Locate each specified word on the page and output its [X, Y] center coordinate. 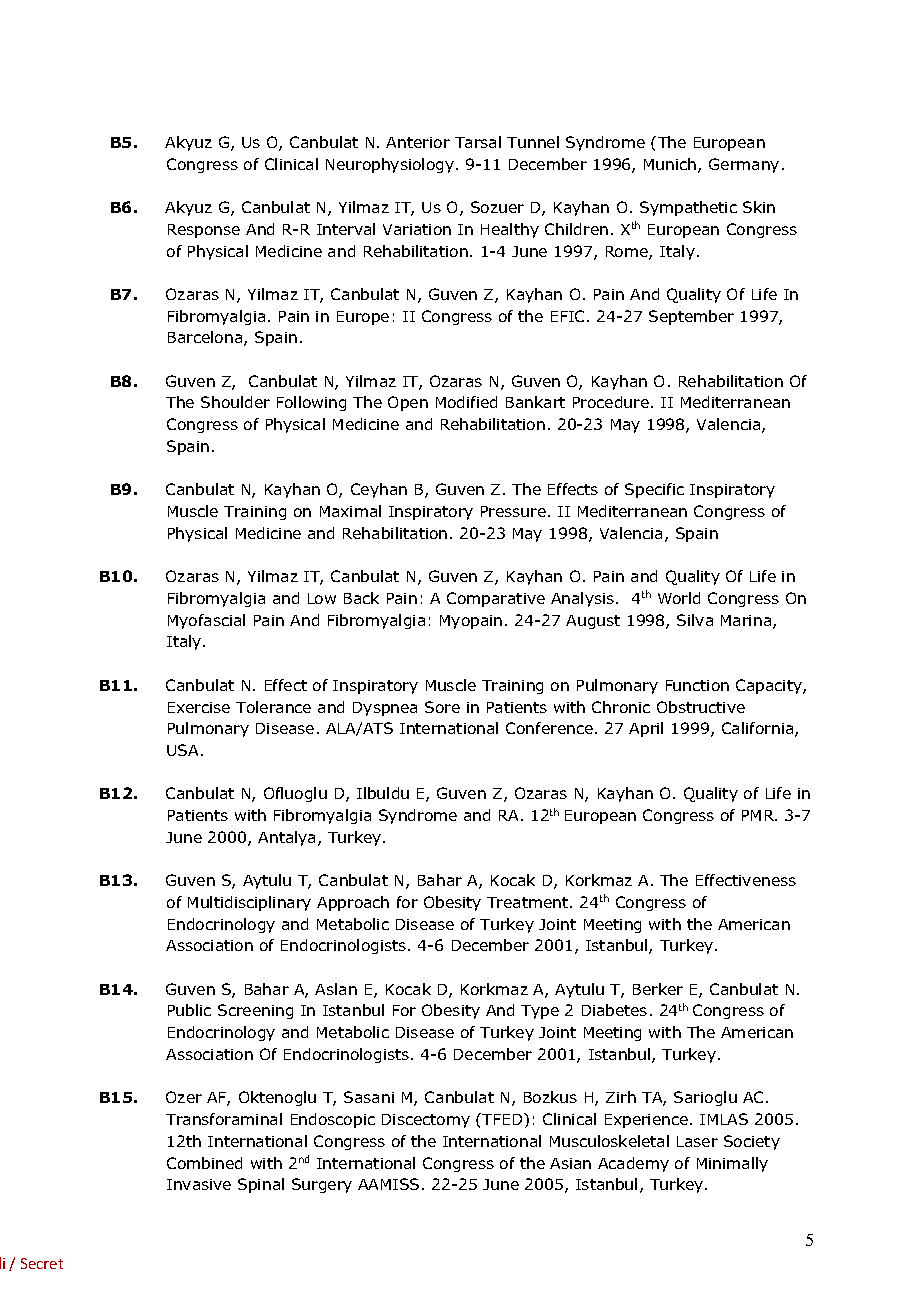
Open [408, 403]
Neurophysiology [390, 165]
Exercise [199, 707]
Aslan [336, 989]
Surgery [322, 1185]
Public [189, 1010]
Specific [654, 490]
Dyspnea [385, 709]
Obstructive [701, 707]
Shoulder [235, 402]
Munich [671, 165]
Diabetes [614, 1010]
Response [204, 231]
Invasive [199, 1184]
